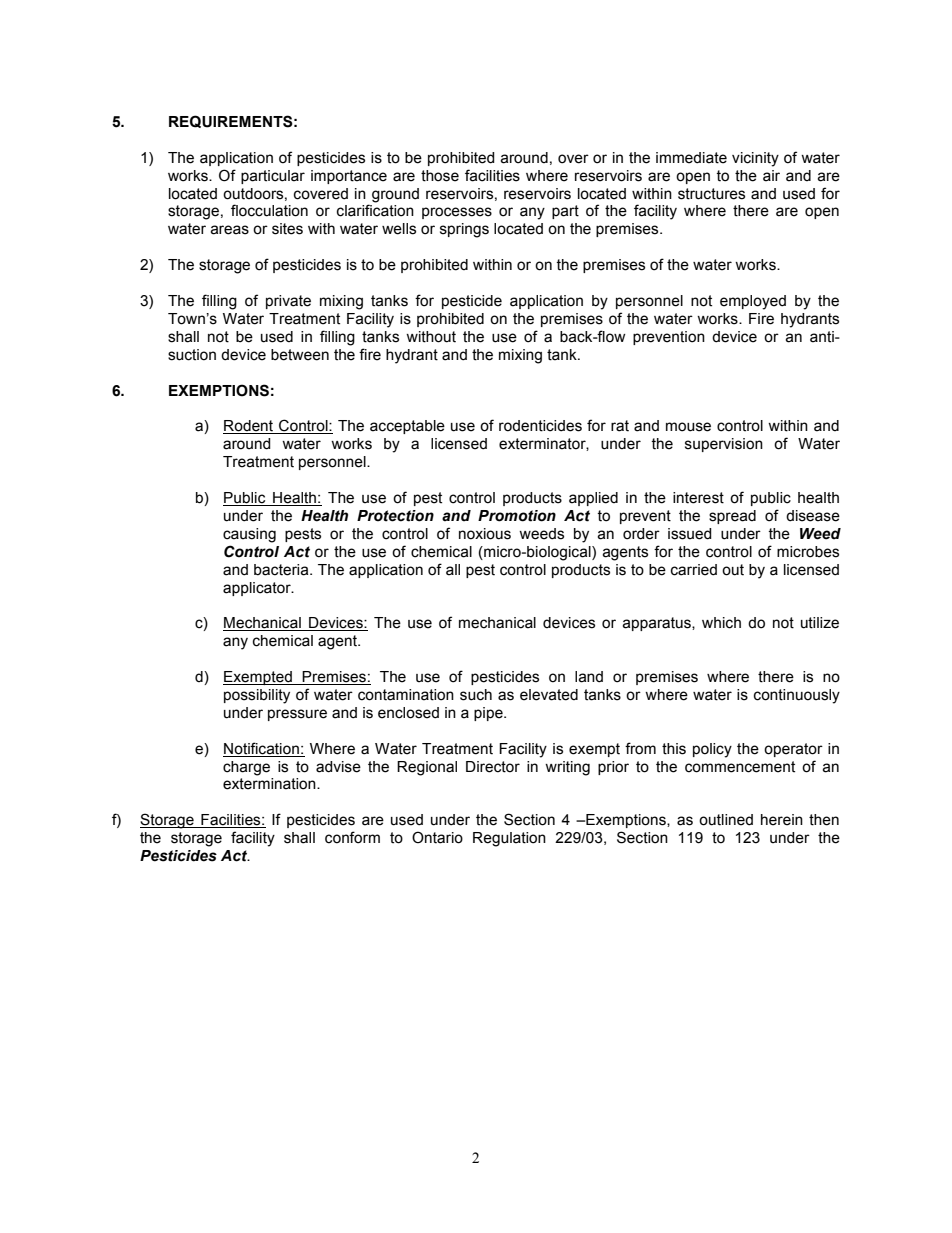 The image size is (952, 1233). What do you see at coordinates (300, 355) in the image?
I see `between` at bounding box center [300, 355].
